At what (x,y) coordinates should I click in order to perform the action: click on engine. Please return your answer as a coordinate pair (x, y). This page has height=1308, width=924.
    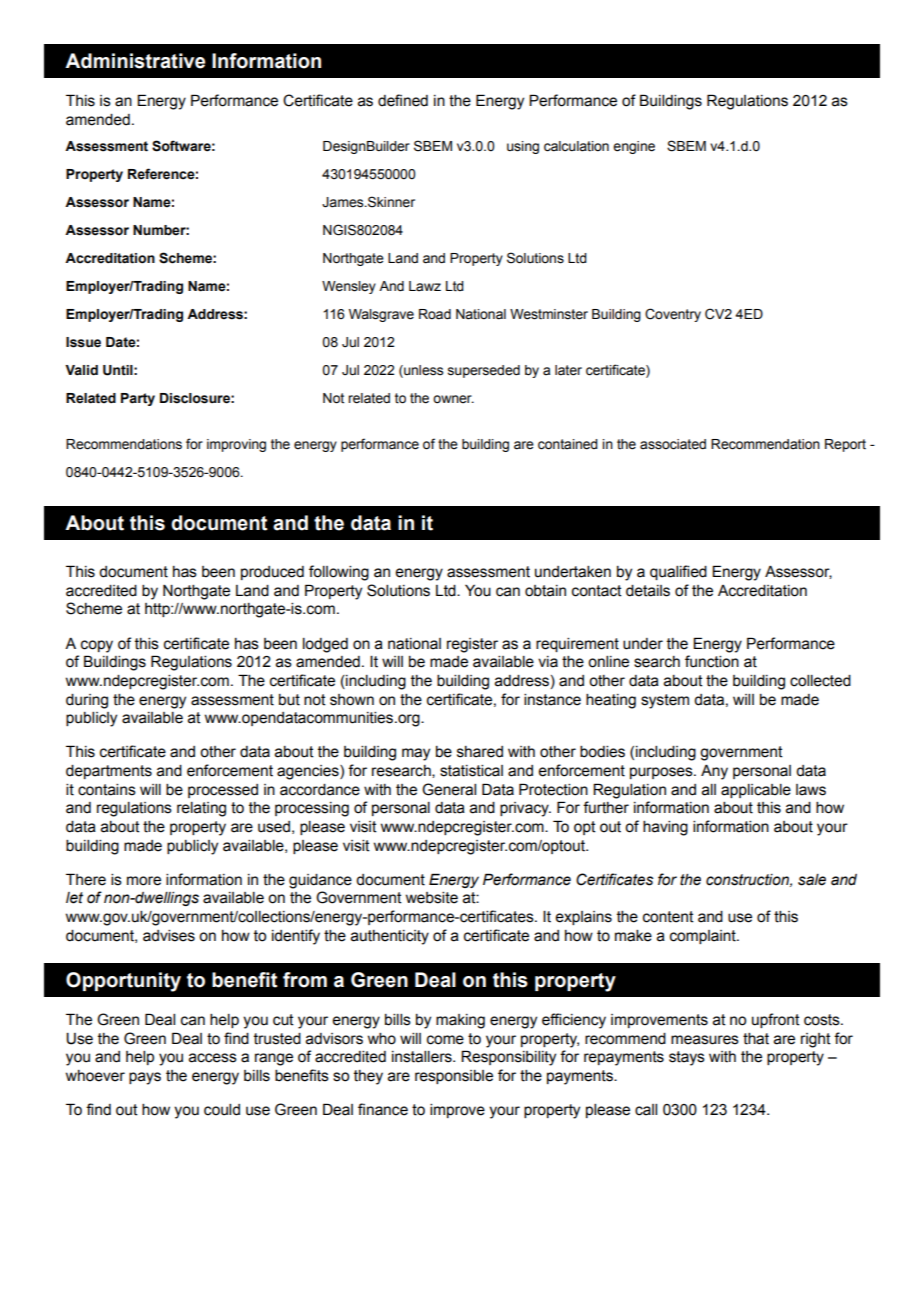
    Looking at the image, I should click on (634, 147).
